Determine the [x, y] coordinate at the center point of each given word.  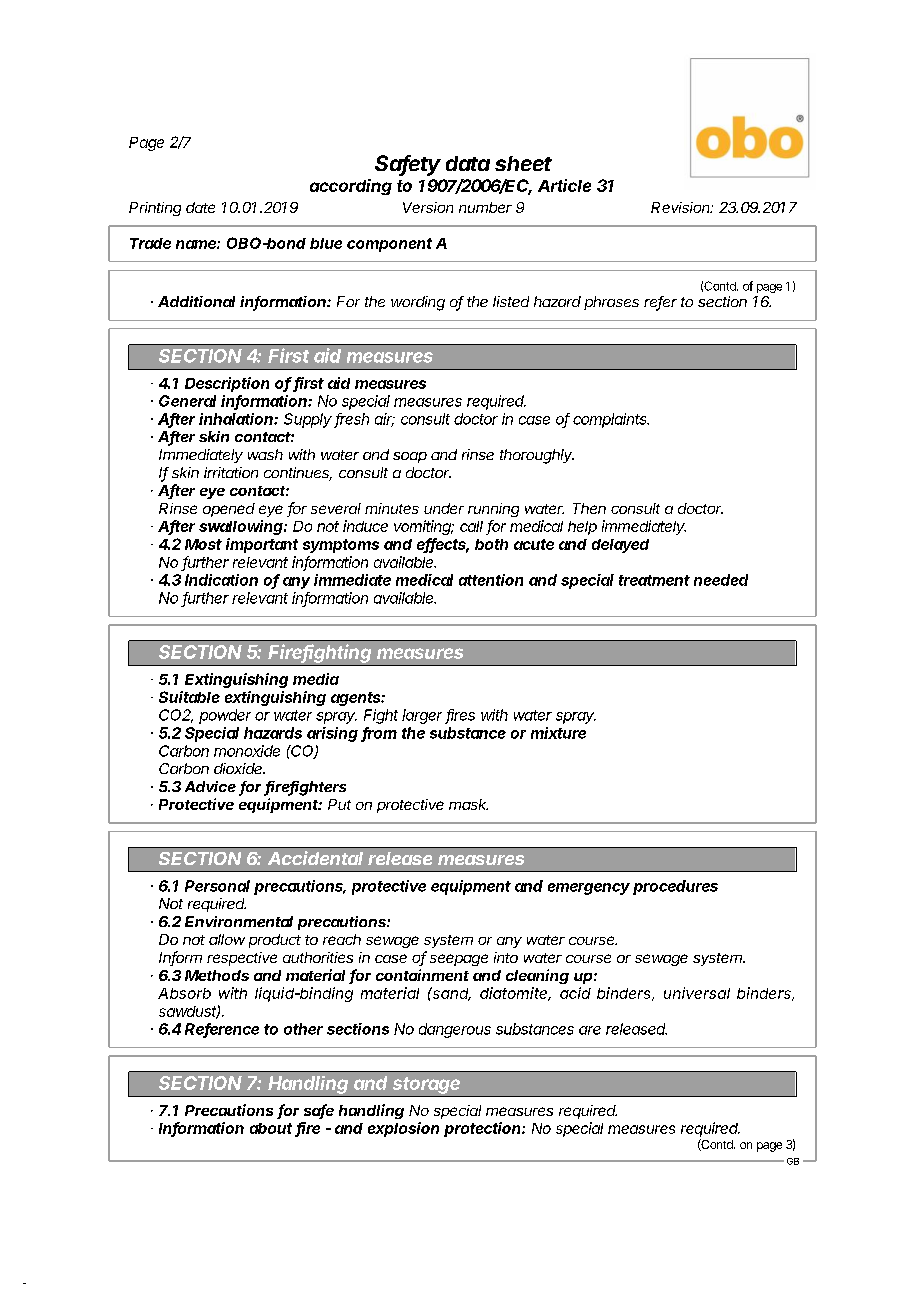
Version [428, 207]
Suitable [189, 697]
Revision [682, 207]
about [273, 1129]
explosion [403, 1129]
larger [424, 716]
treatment [654, 580]
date [200, 207]
